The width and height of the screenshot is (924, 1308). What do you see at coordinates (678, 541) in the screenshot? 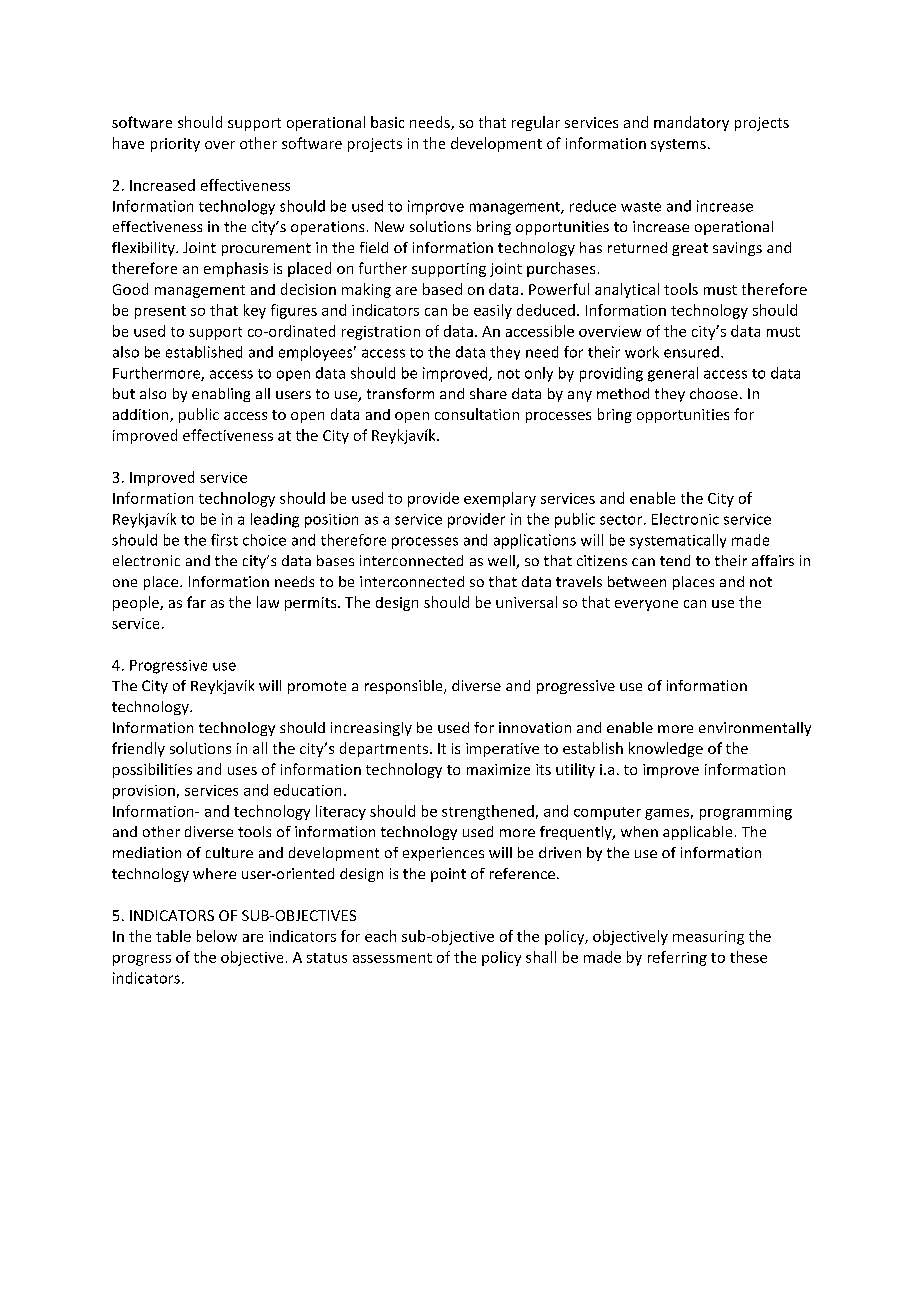
I see `systematically` at bounding box center [678, 541].
